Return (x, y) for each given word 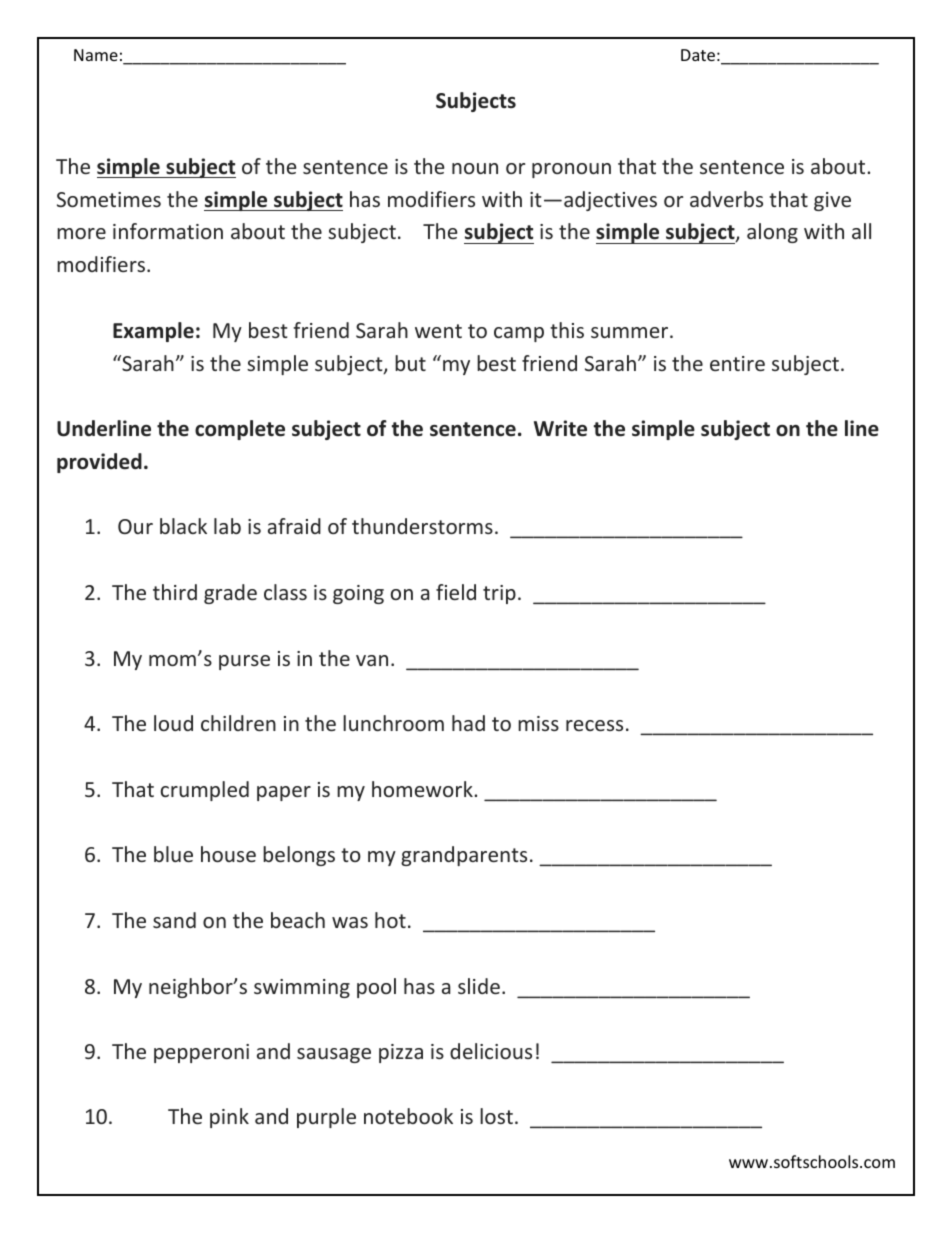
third (175, 592)
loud (173, 723)
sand (174, 920)
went (438, 331)
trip (499, 594)
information (168, 231)
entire (737, 363)
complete (240, 430)
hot (390, 920)
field (456, 592)
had (468, 723)
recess (594, 725)
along (772, 233)
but (410, 363)
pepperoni (201, 1053)
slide (479, 986)
